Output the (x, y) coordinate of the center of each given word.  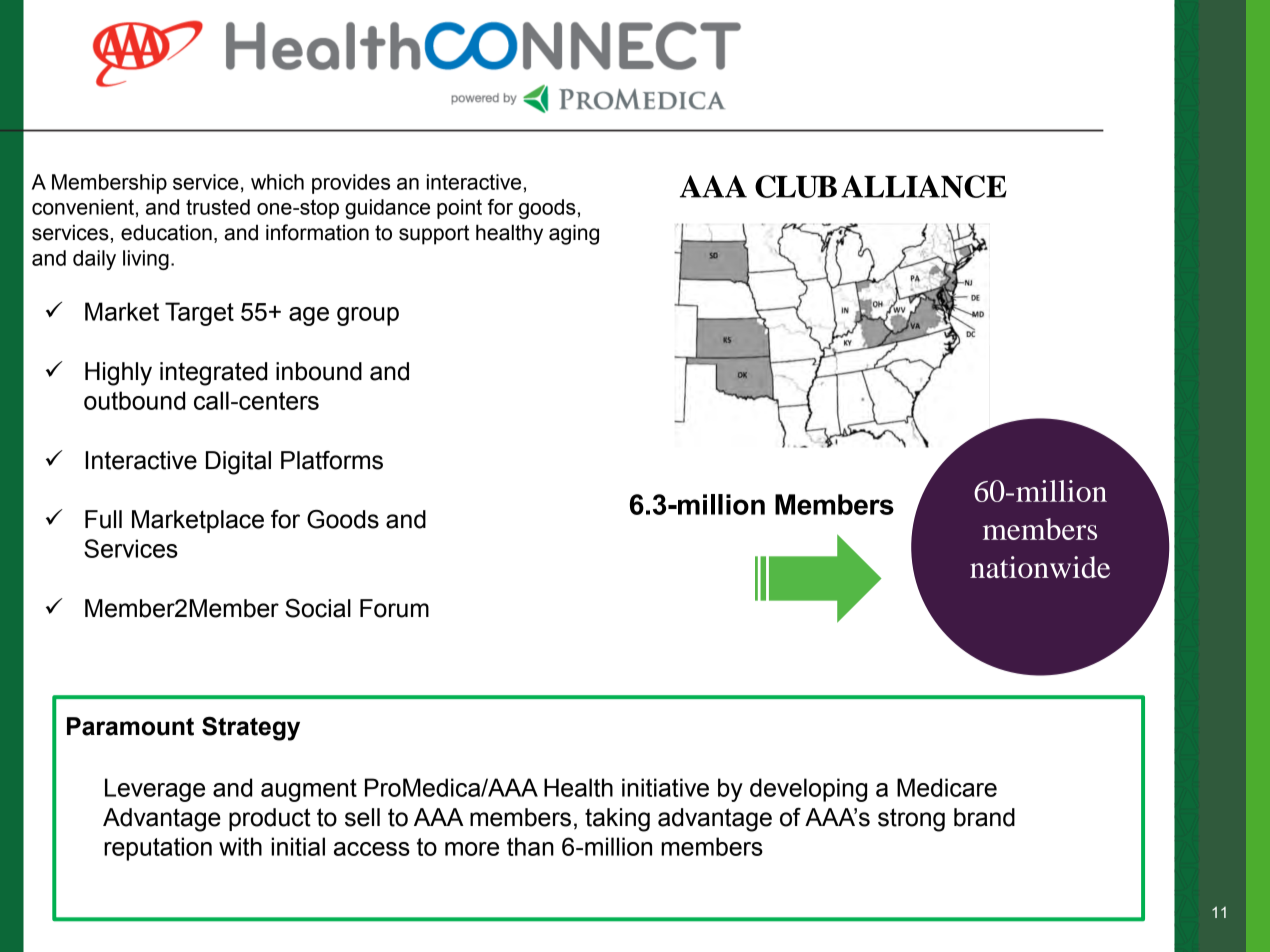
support (434, 235)
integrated (213, 374)
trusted (218, 207)
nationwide (1040, 567)
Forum (394, 608)
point (459, 209)
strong (911, 820)
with (240, 846)
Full (103, 519)
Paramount (130, 726)
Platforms (332, 460)
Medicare (947, 787)
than (530, 846)
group (368, 316)
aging (574, 234)
